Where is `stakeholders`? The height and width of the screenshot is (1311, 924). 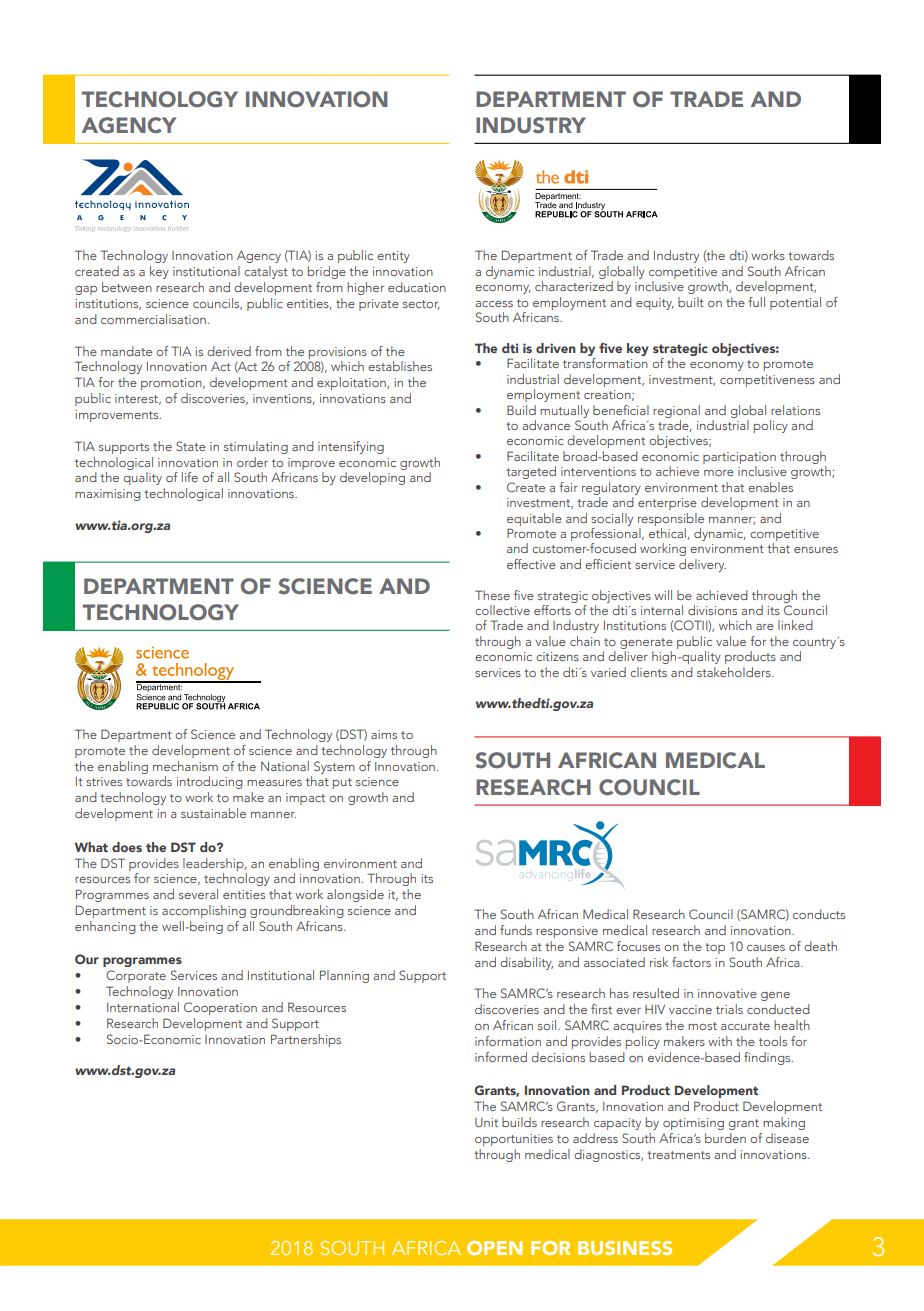 stakeholders is located at coordinates (735, 672).
